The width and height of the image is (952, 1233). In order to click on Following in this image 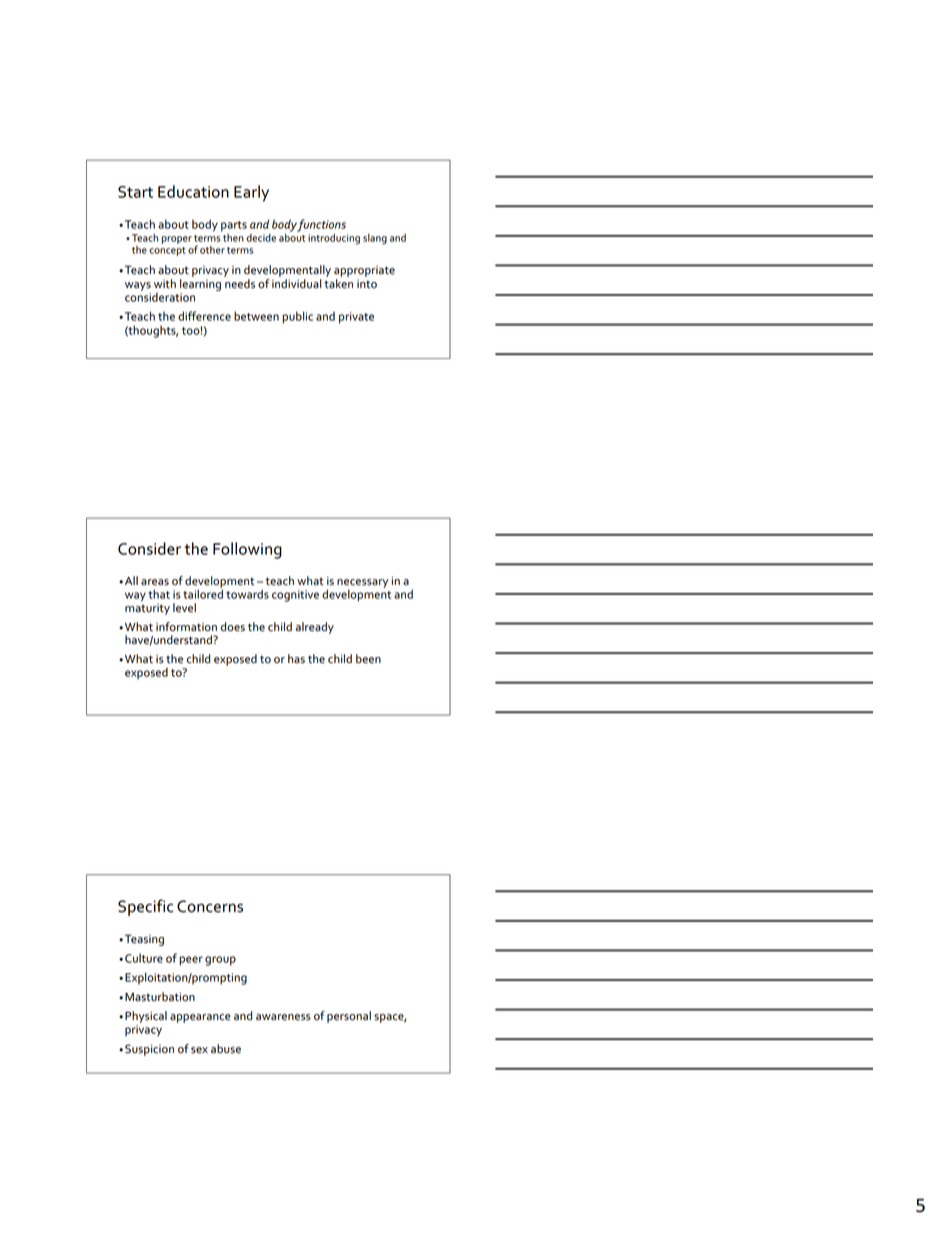, I will do `click(247, 550)`.
